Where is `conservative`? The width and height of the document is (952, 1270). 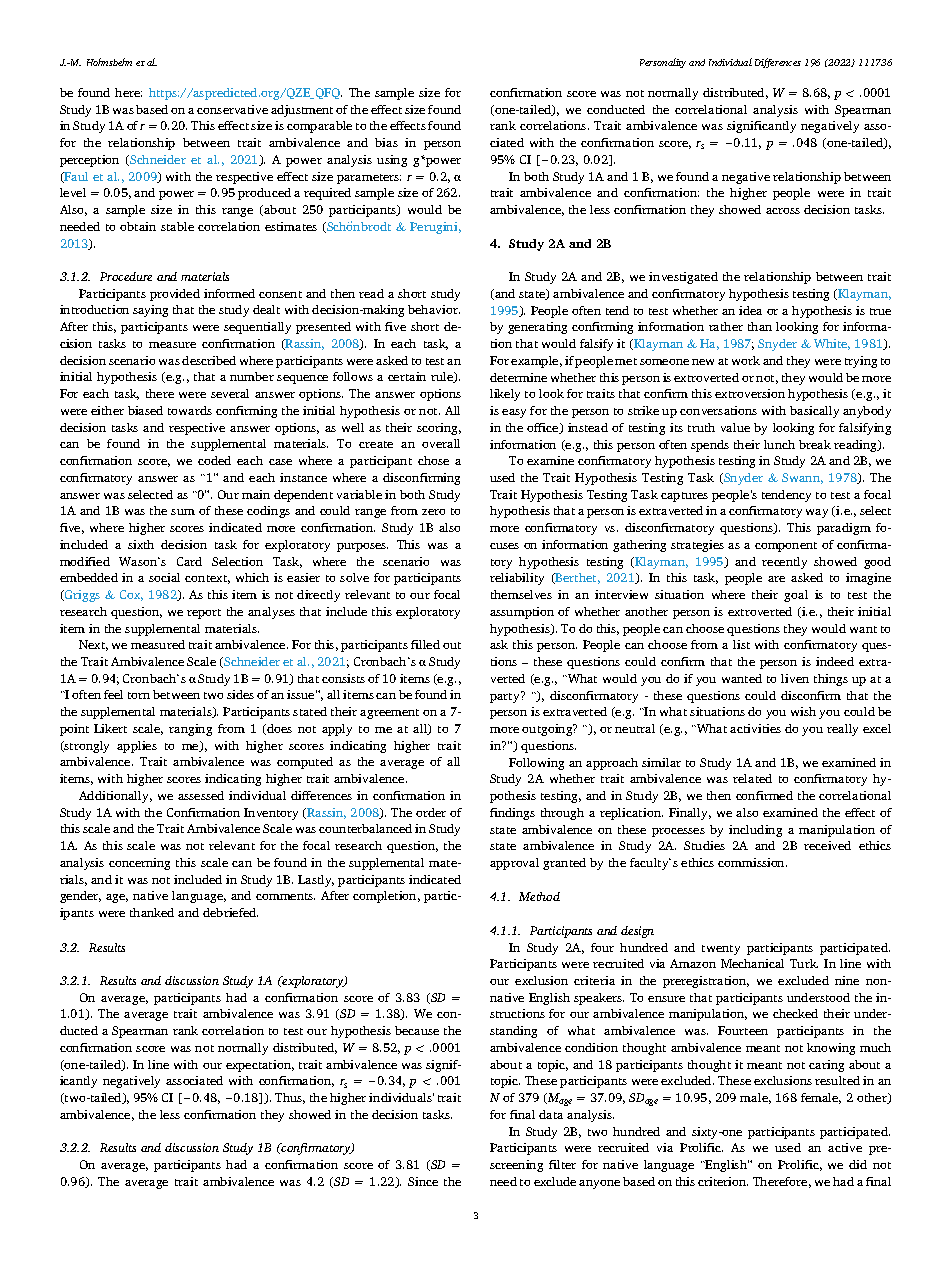
conservative is located at coordinates (232, 109).
